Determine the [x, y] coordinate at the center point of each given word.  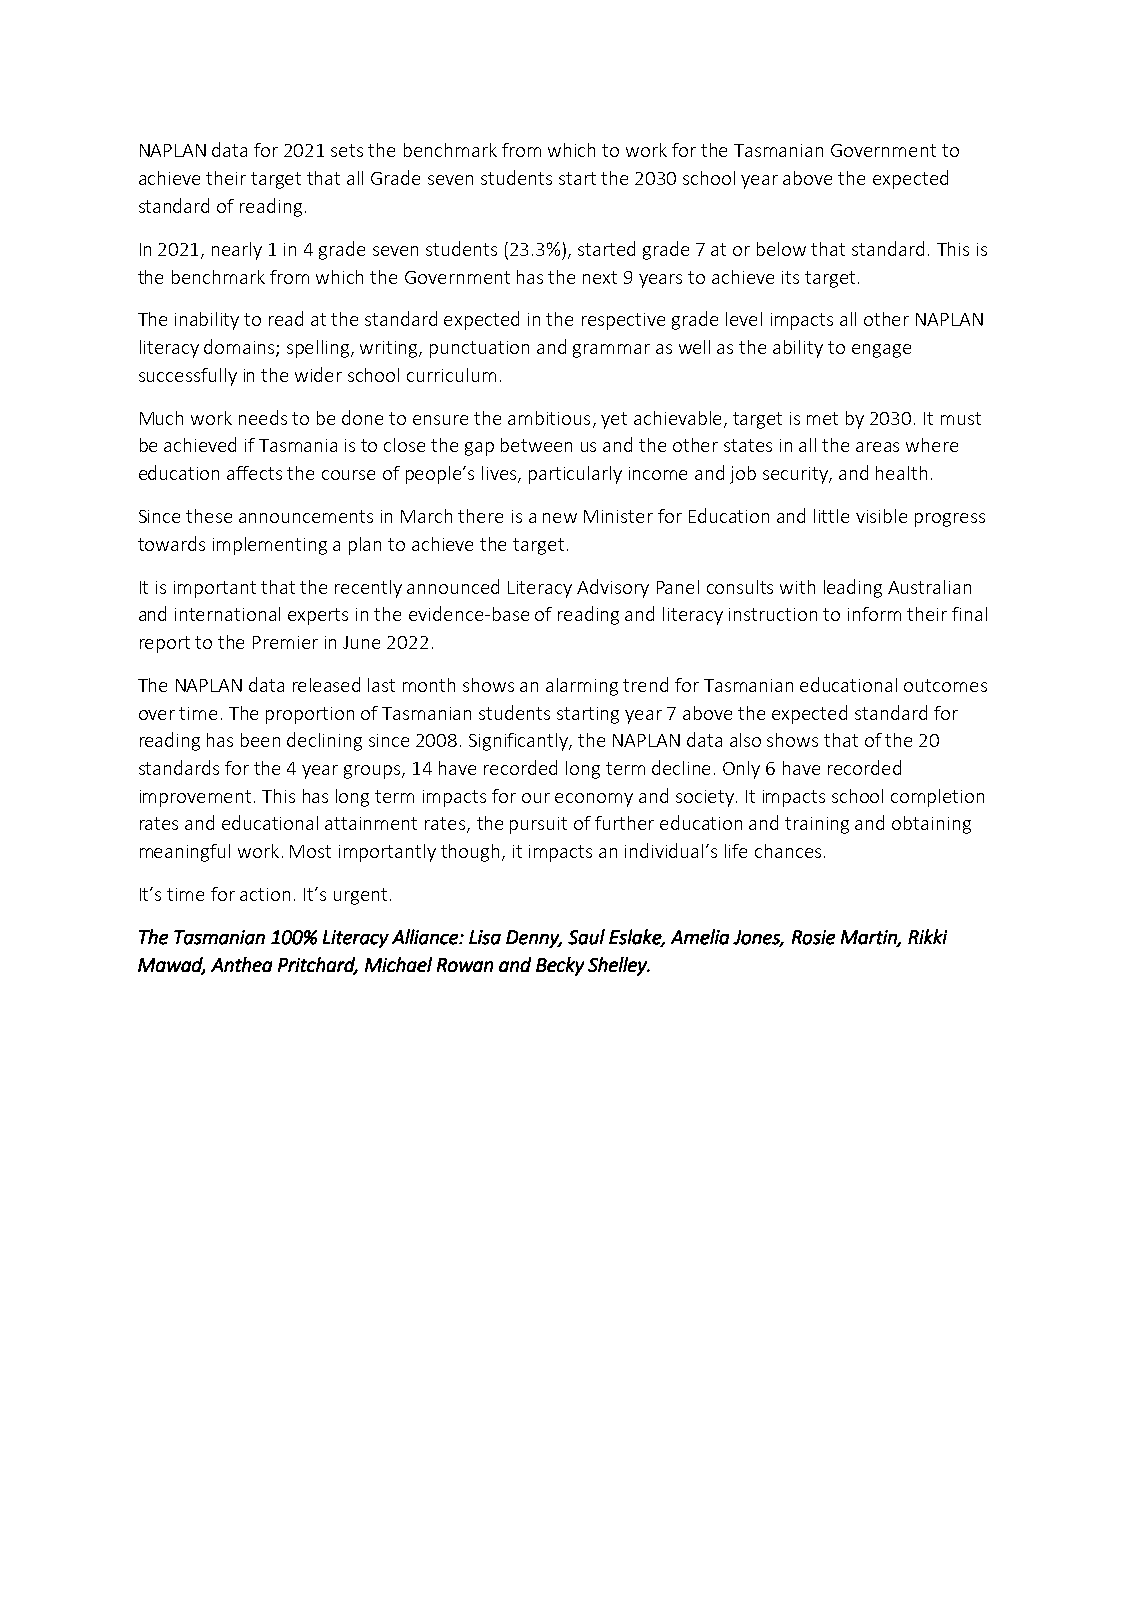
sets [347, 150]
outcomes [945, 685]
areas [877, 447]
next [600, 277]
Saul [586, 937]
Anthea [241, 964]
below [781, 249]
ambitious [549, 418]
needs [263, 417]
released [326, 684]
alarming [582, 687]
